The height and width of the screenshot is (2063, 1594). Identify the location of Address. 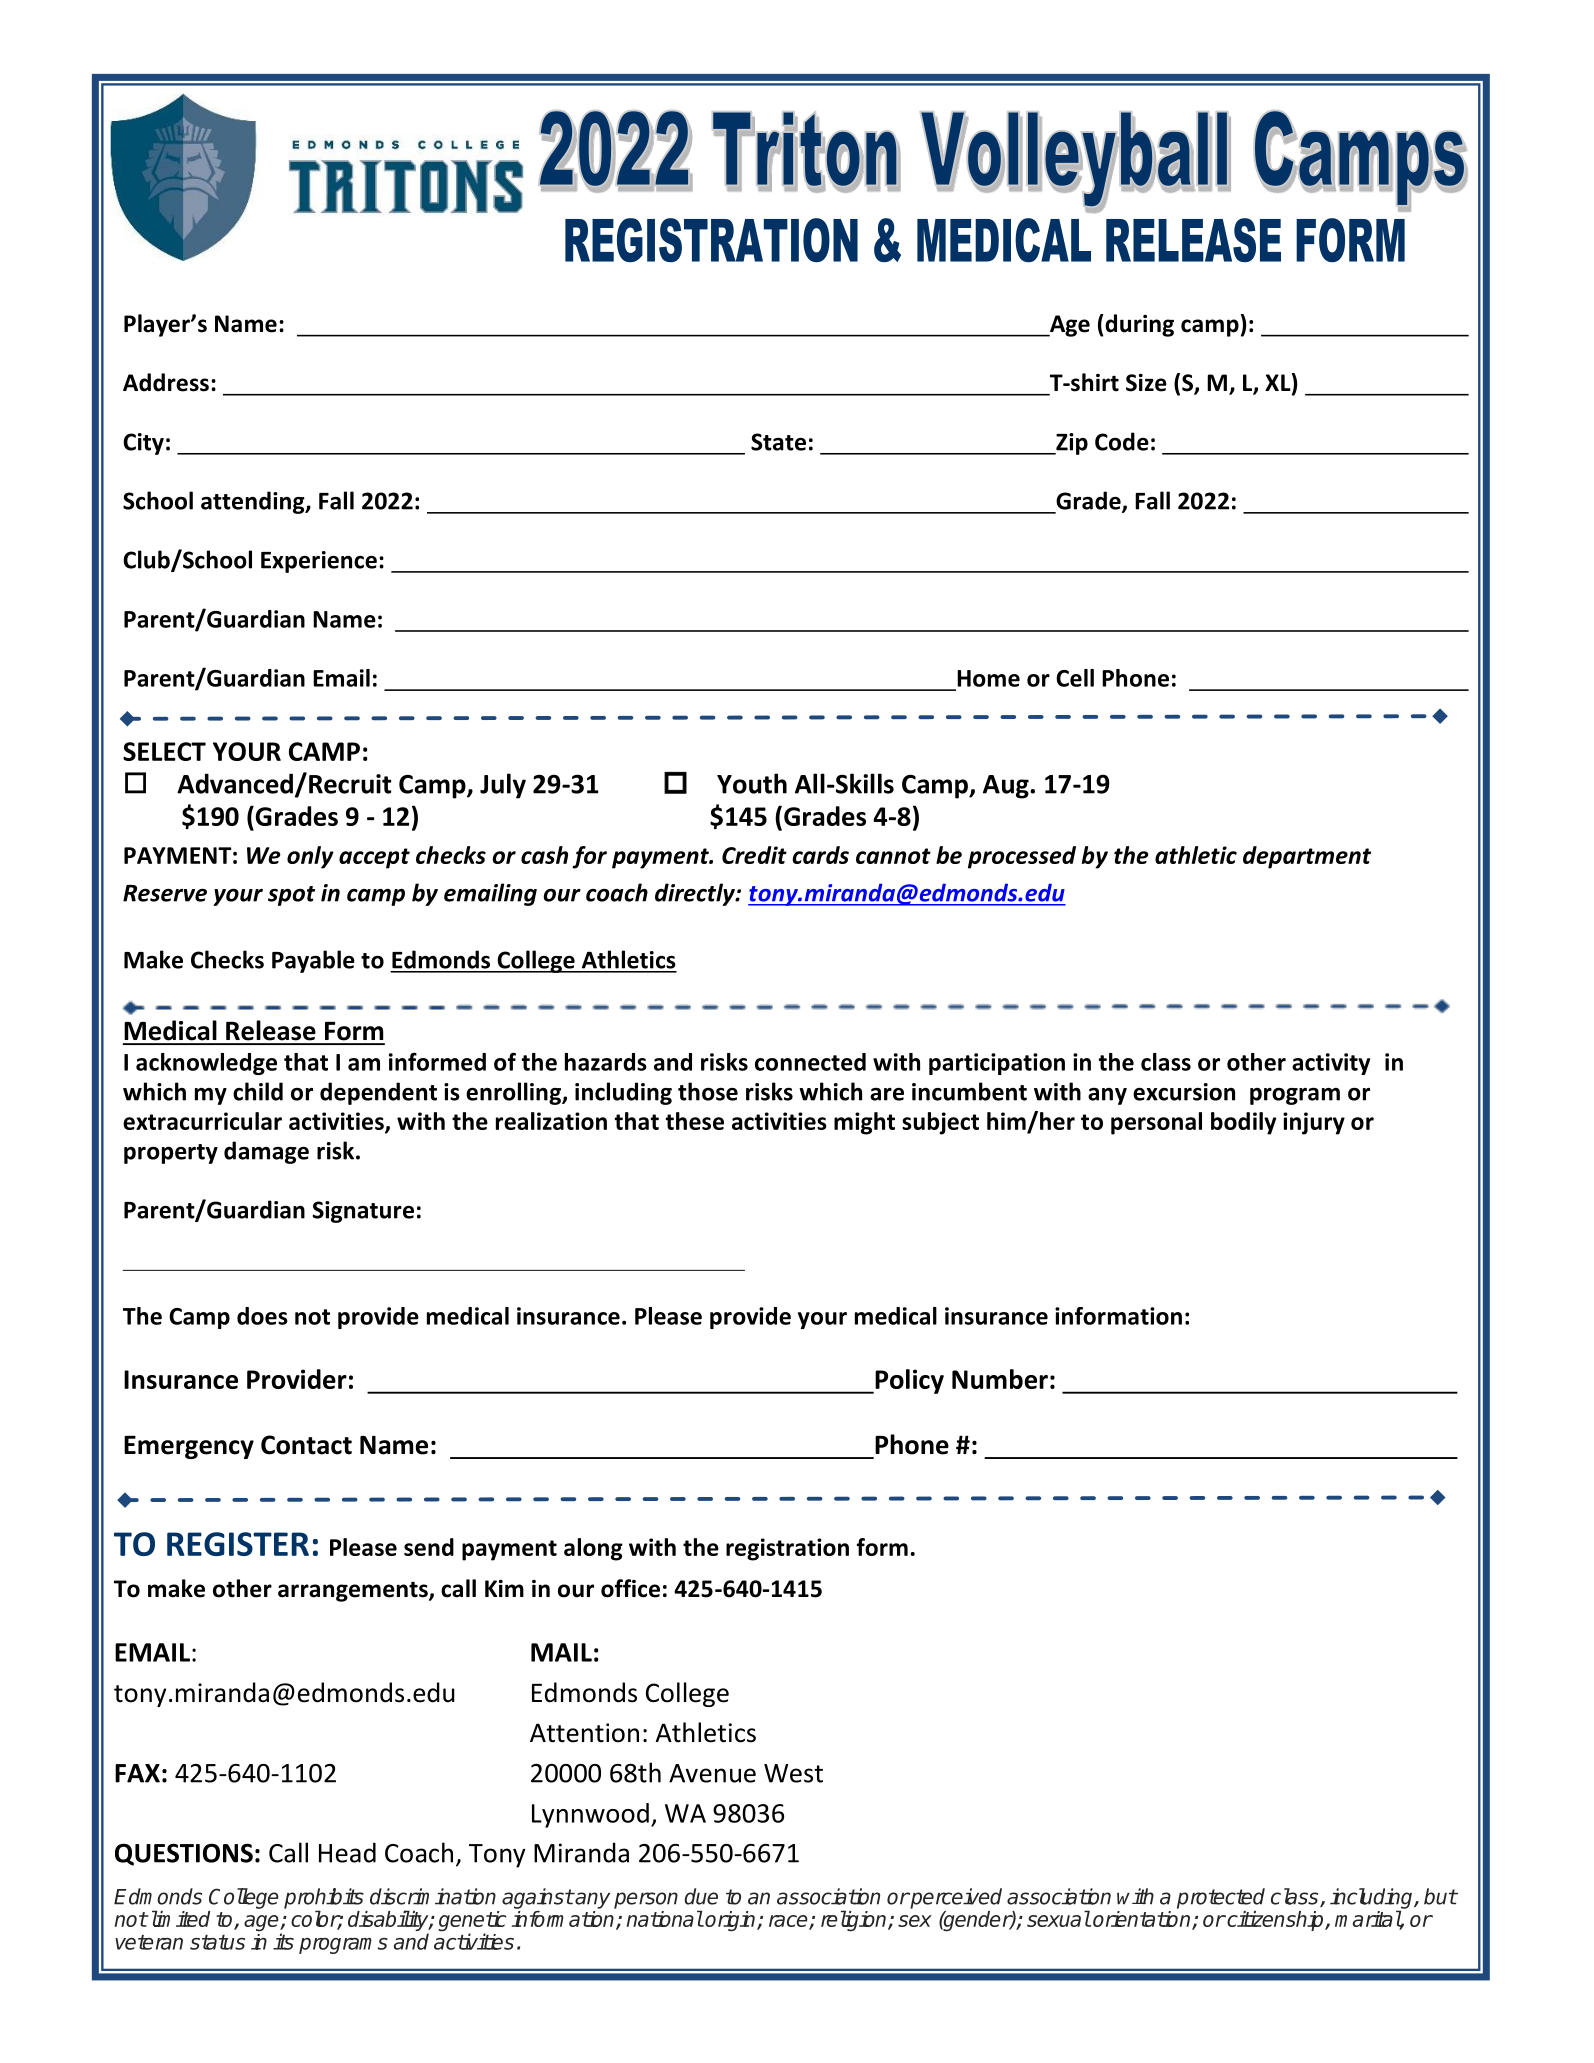
(166, 382).
